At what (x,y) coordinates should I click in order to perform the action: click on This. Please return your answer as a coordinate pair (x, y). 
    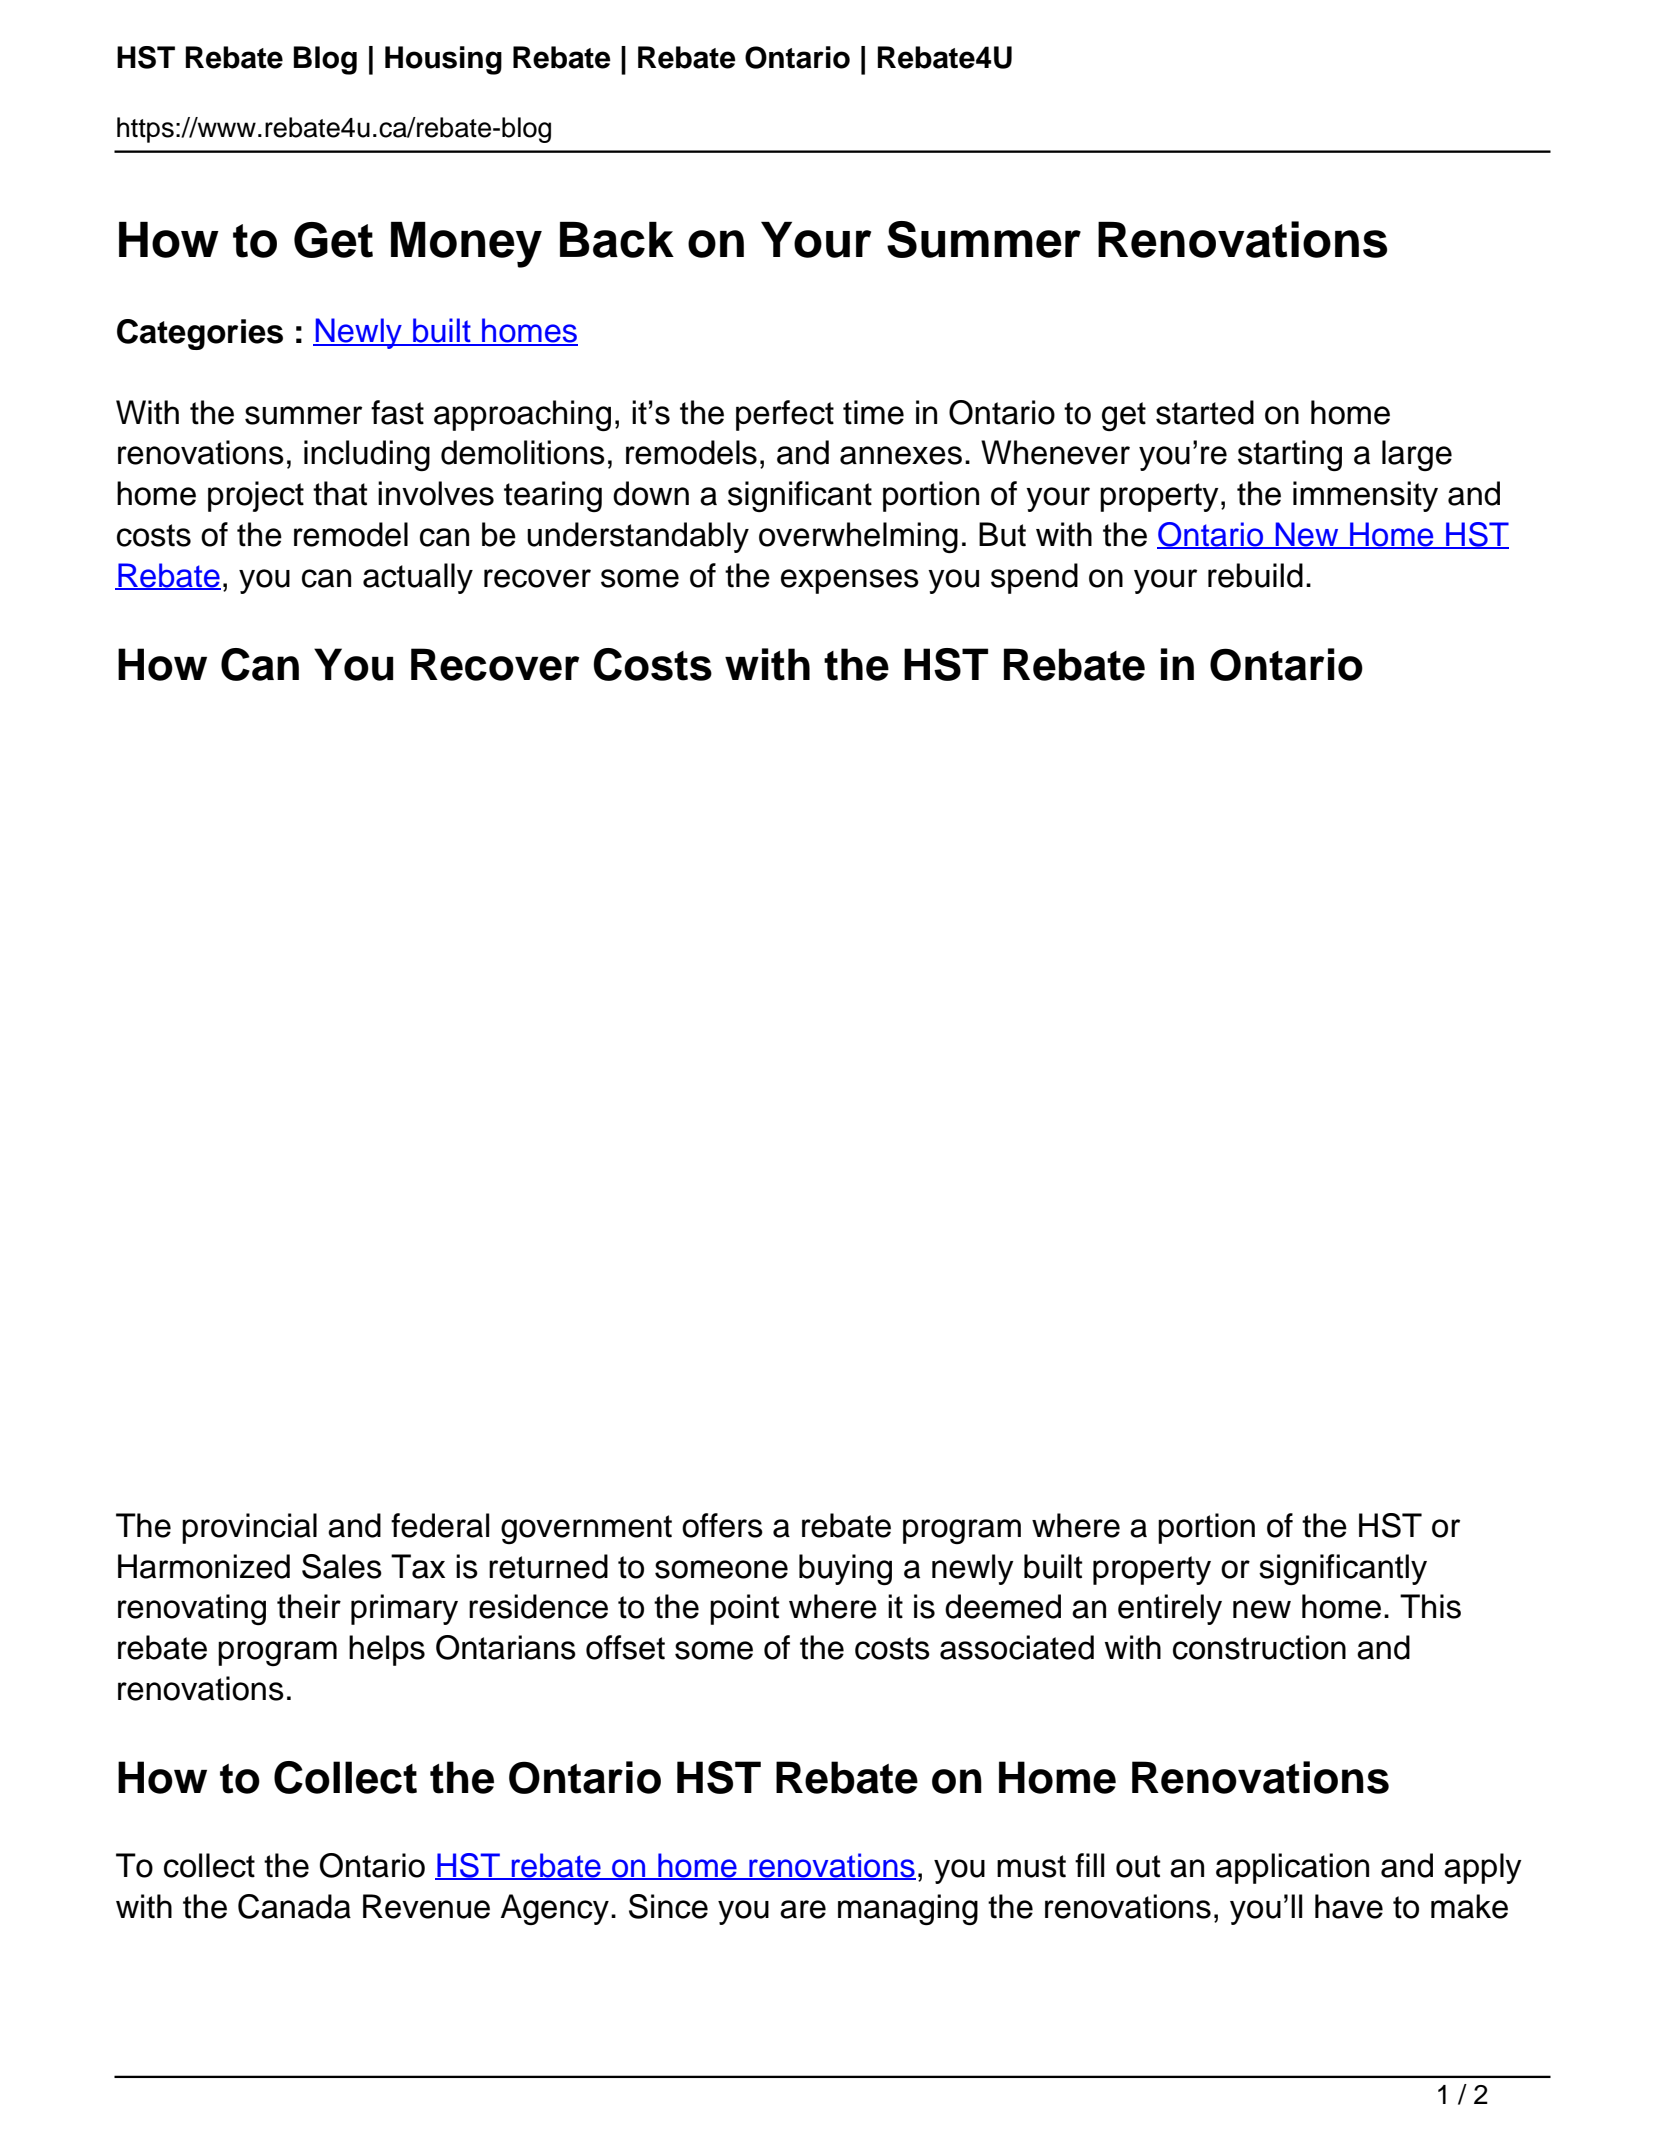
    Looking at the image, I should click on (1430, 1606).
